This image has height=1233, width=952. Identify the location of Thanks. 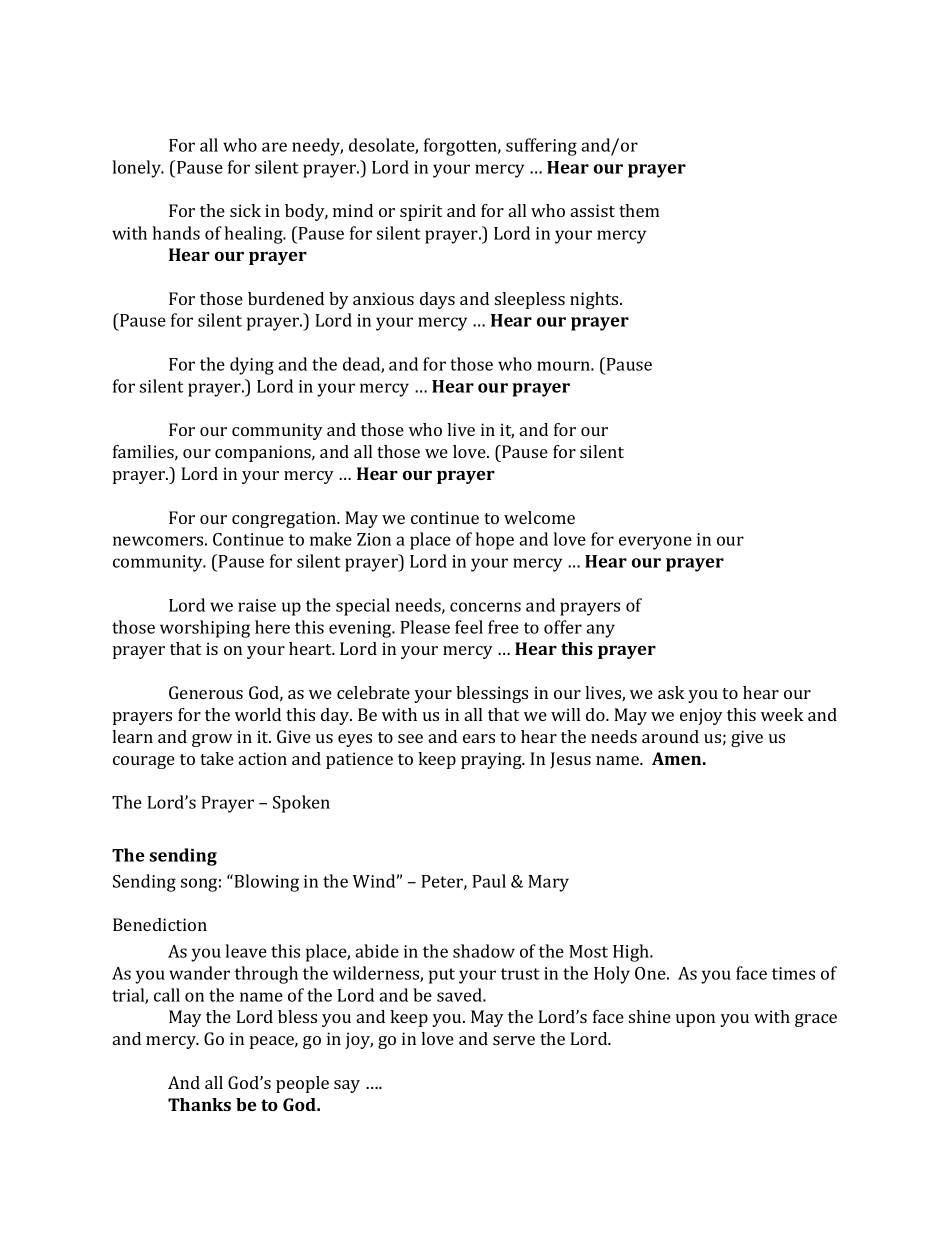
(199, 1104).
